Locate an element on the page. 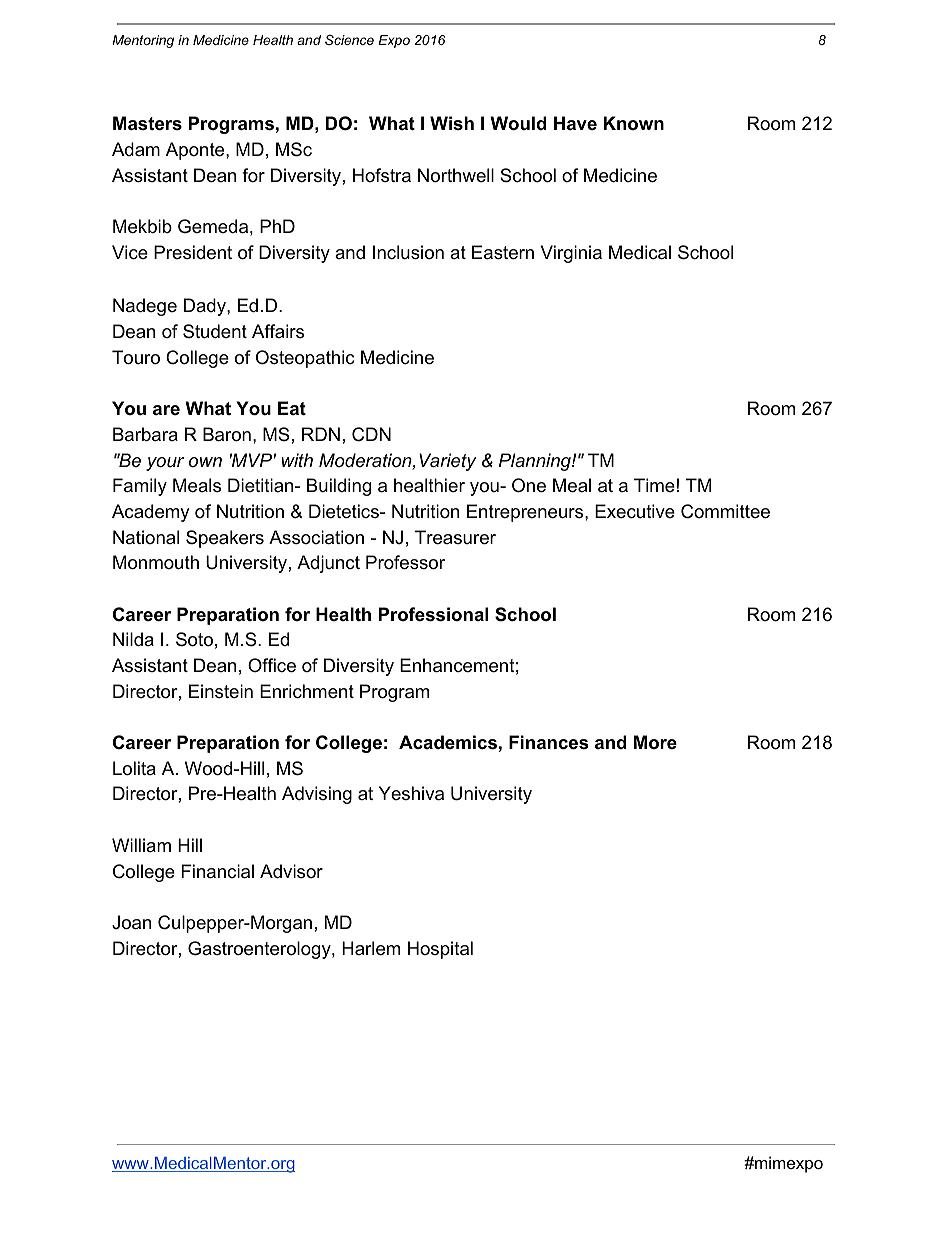 The height and width of the document is (1233, 952). Wish is located at coordinates (452, 123).
